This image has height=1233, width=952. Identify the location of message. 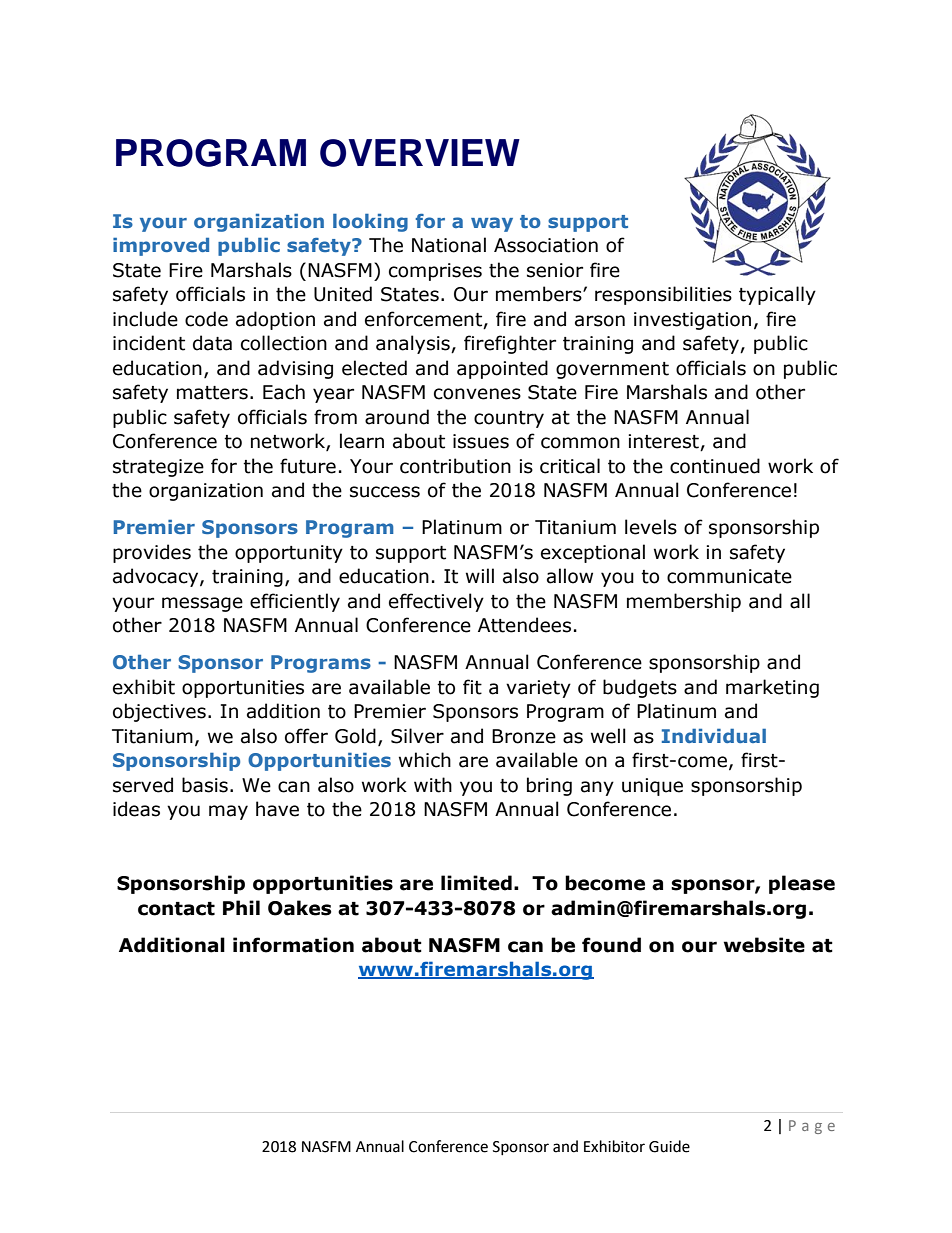
(202, 604).
